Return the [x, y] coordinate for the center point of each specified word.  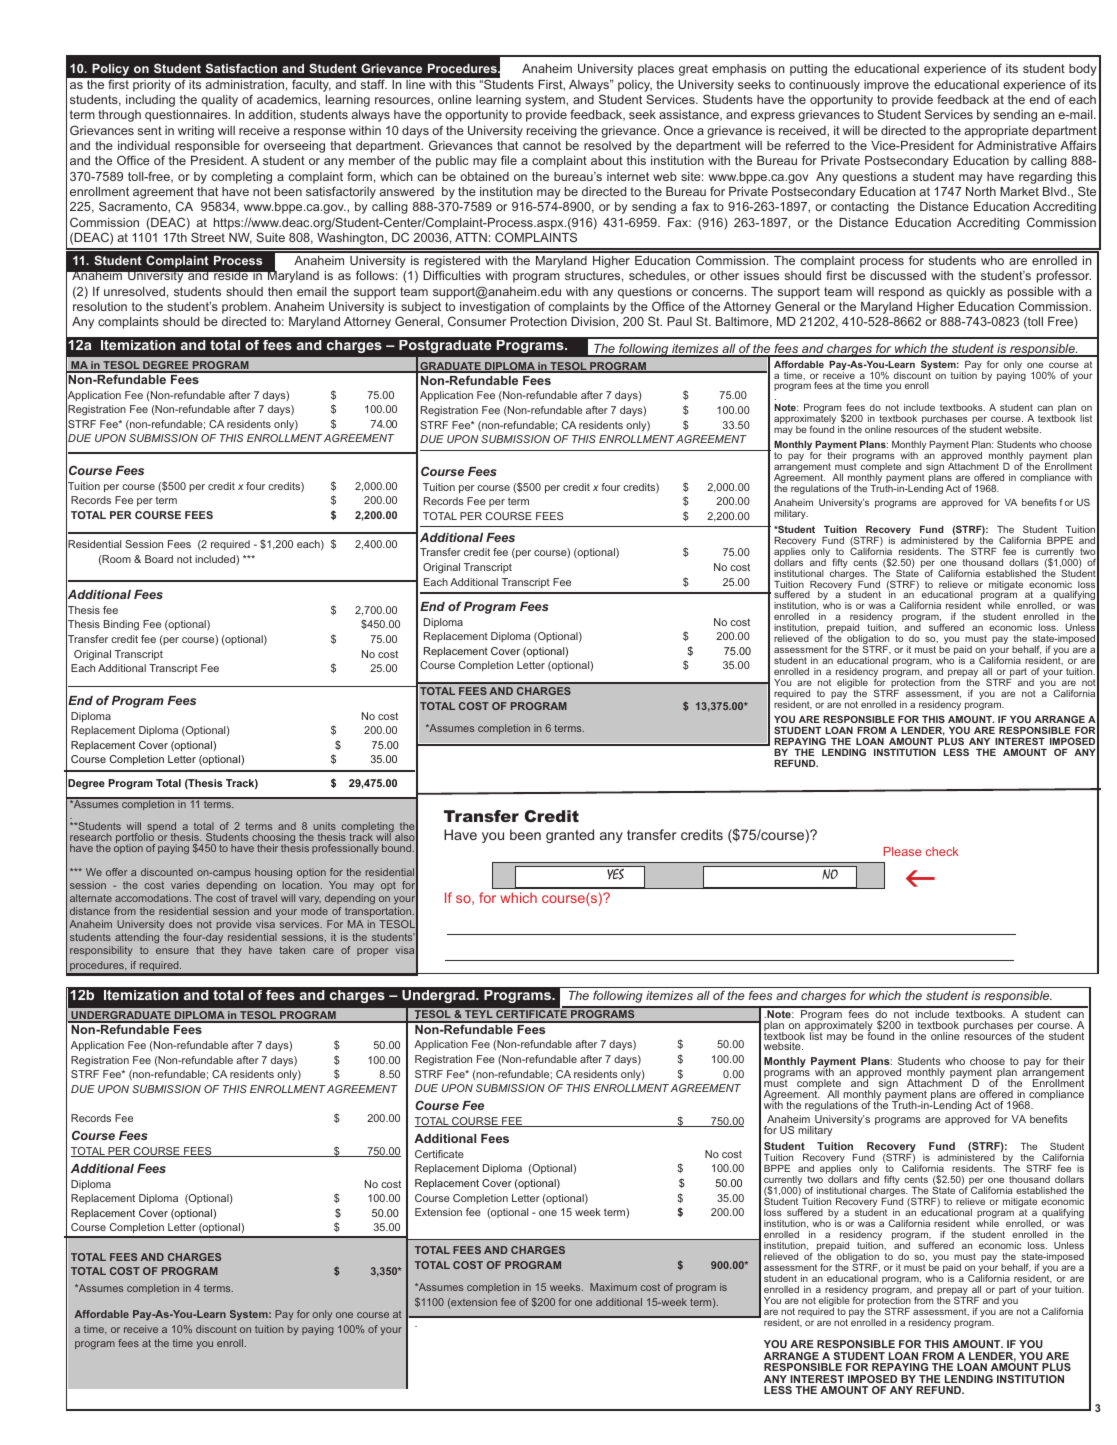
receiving [552, 132]
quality [219, 101]
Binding [121, 625]
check [942, 851]
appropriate [996, 132]
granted [570, 836]
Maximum [613, 1287]
